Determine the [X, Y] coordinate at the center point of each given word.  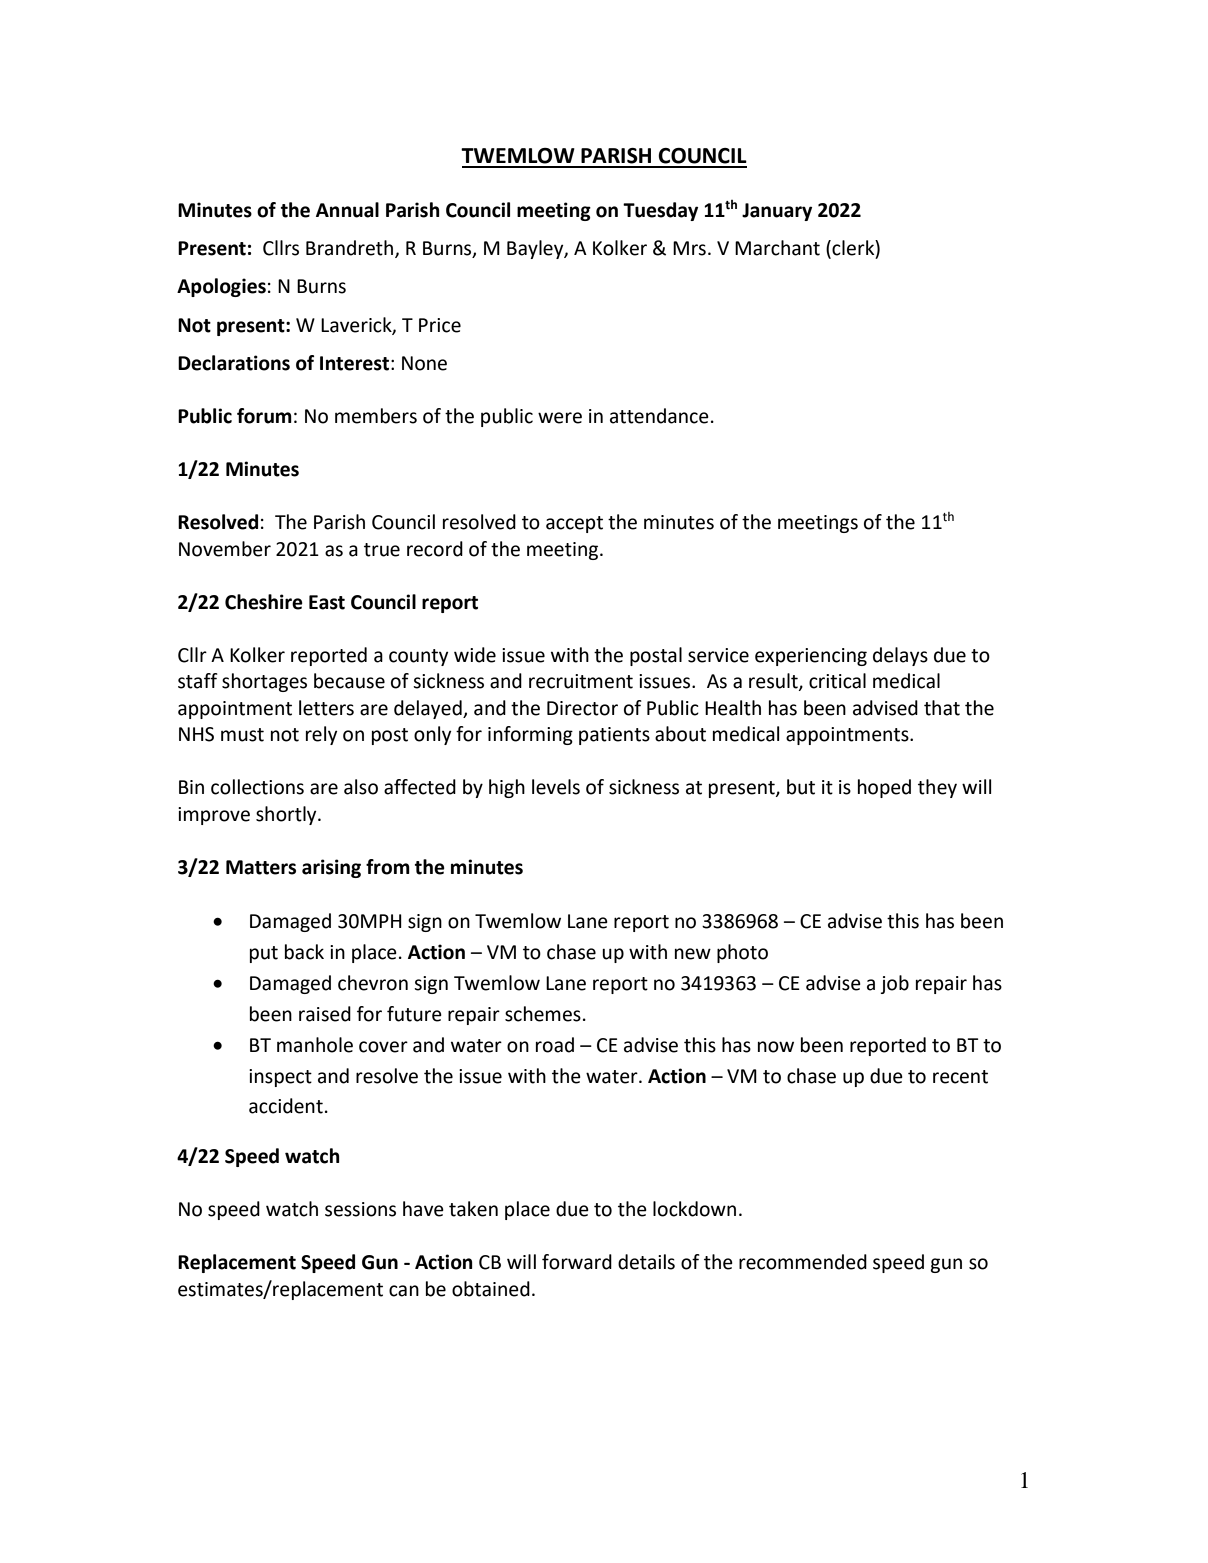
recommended [803, 1262]
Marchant [777, 248]
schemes [543, 1014]
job [894, 984]
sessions [360, 1209]
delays [900, 656]
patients [614, 736]
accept [574, 524]
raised [325, 1014]
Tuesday [660, 211]
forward [577, 1262]
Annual [347, 210]
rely [321, 735]
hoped [884, 788]
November [225, 549]
